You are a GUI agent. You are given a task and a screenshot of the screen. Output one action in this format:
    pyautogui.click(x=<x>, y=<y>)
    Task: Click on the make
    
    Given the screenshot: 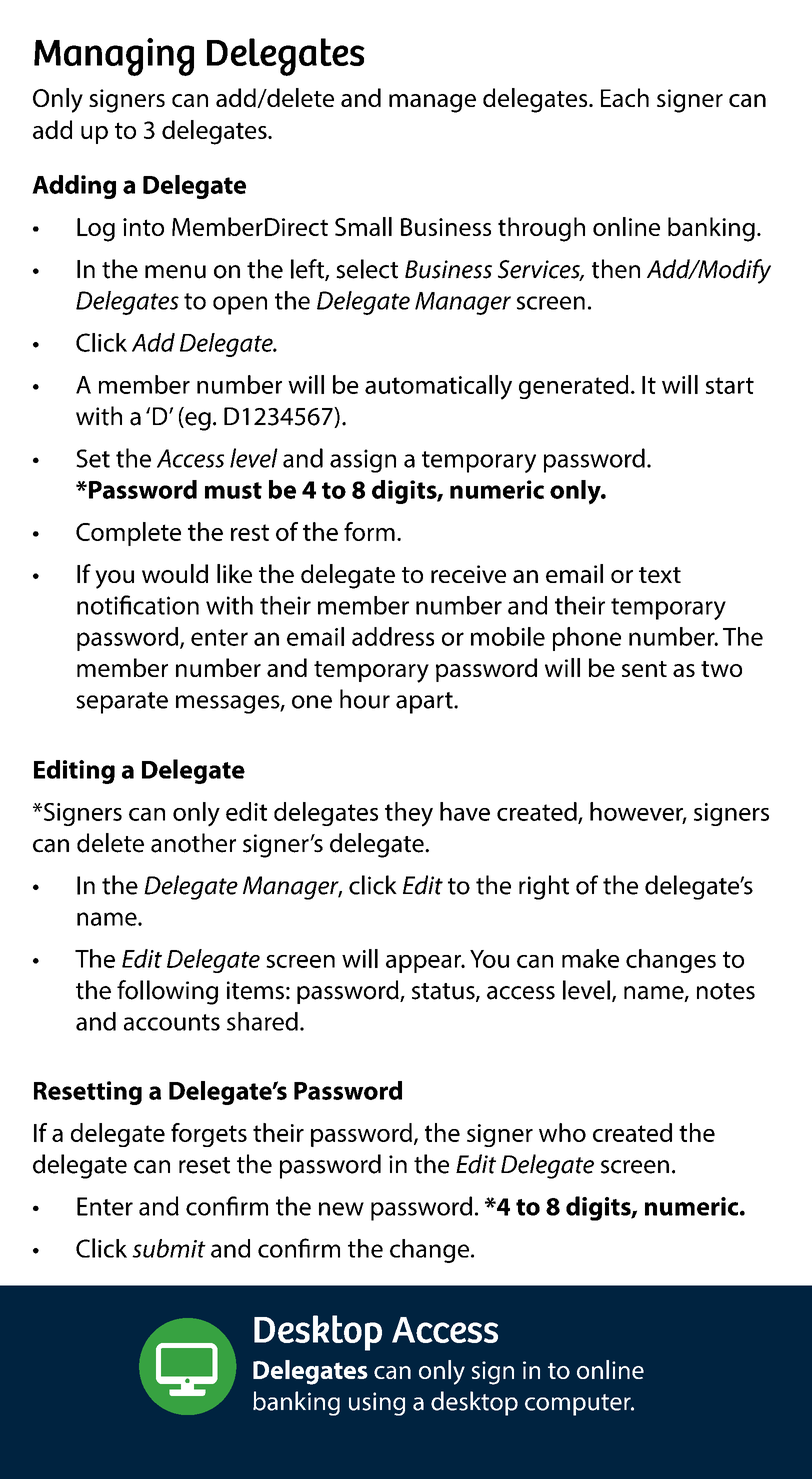 What is the action you would take?
    pyautogui.click(x=590, y=958)
